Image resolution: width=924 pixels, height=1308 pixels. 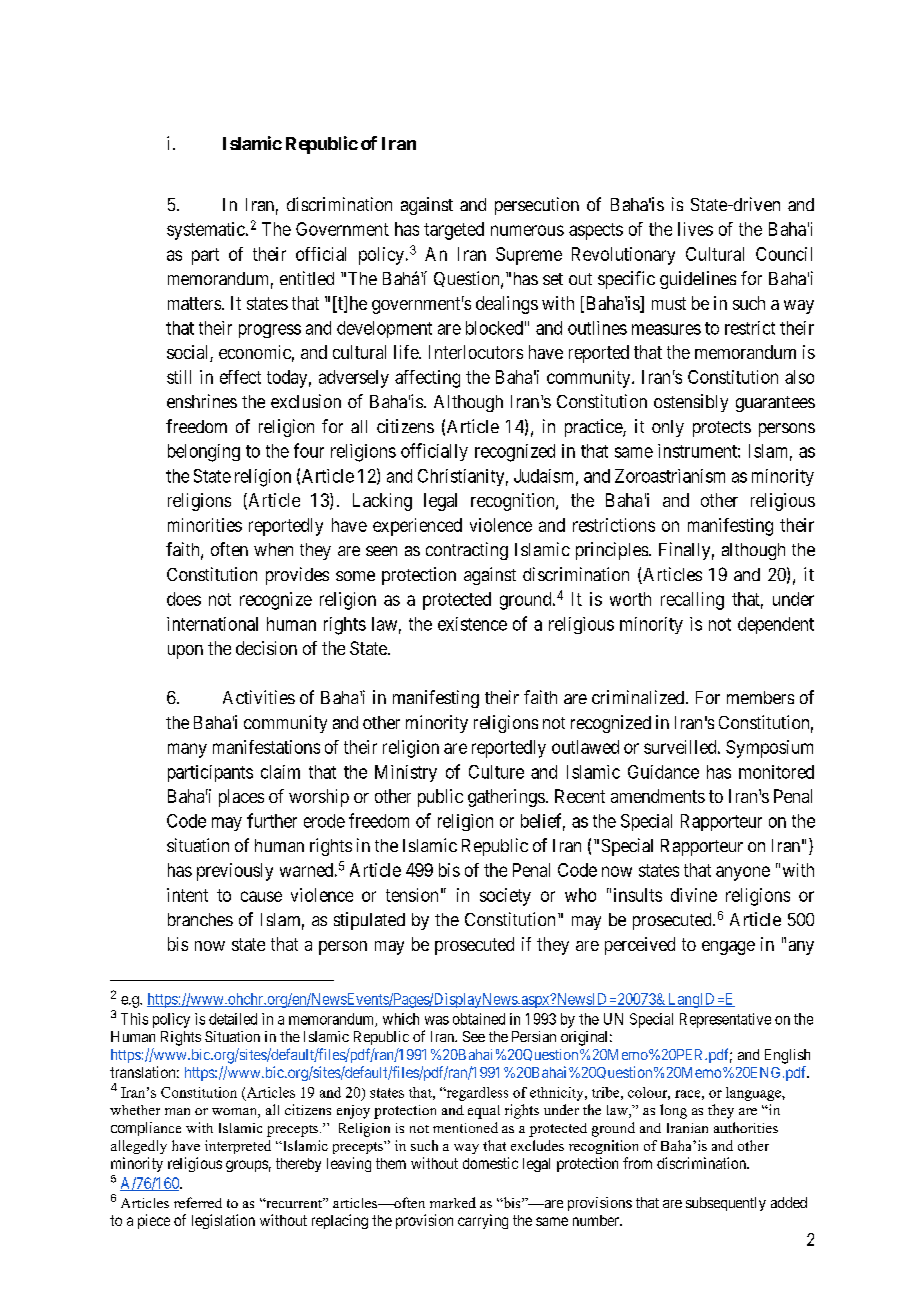 I want to click on lives, so click(x=695, y=229).
